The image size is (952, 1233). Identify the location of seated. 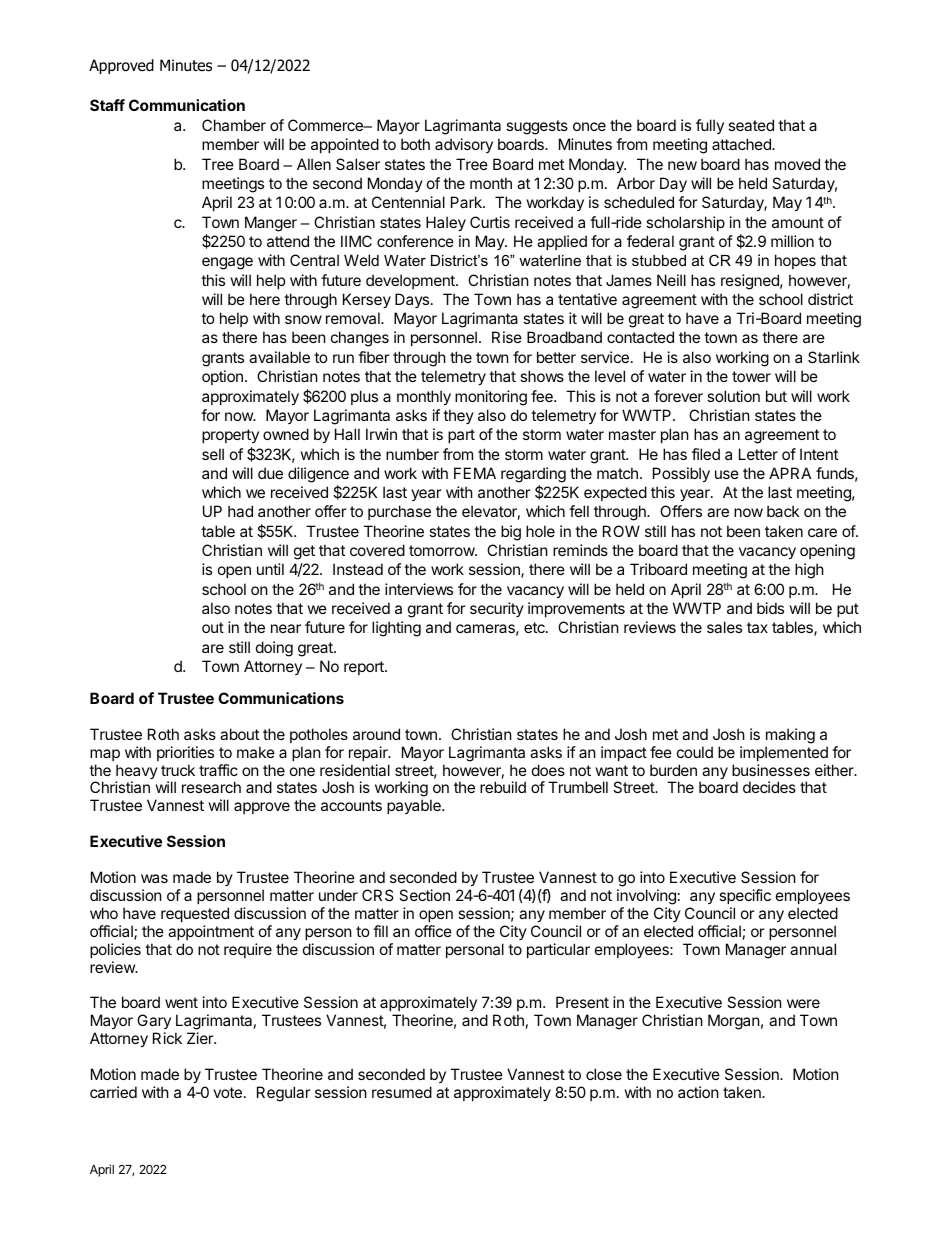
(751, 125).
